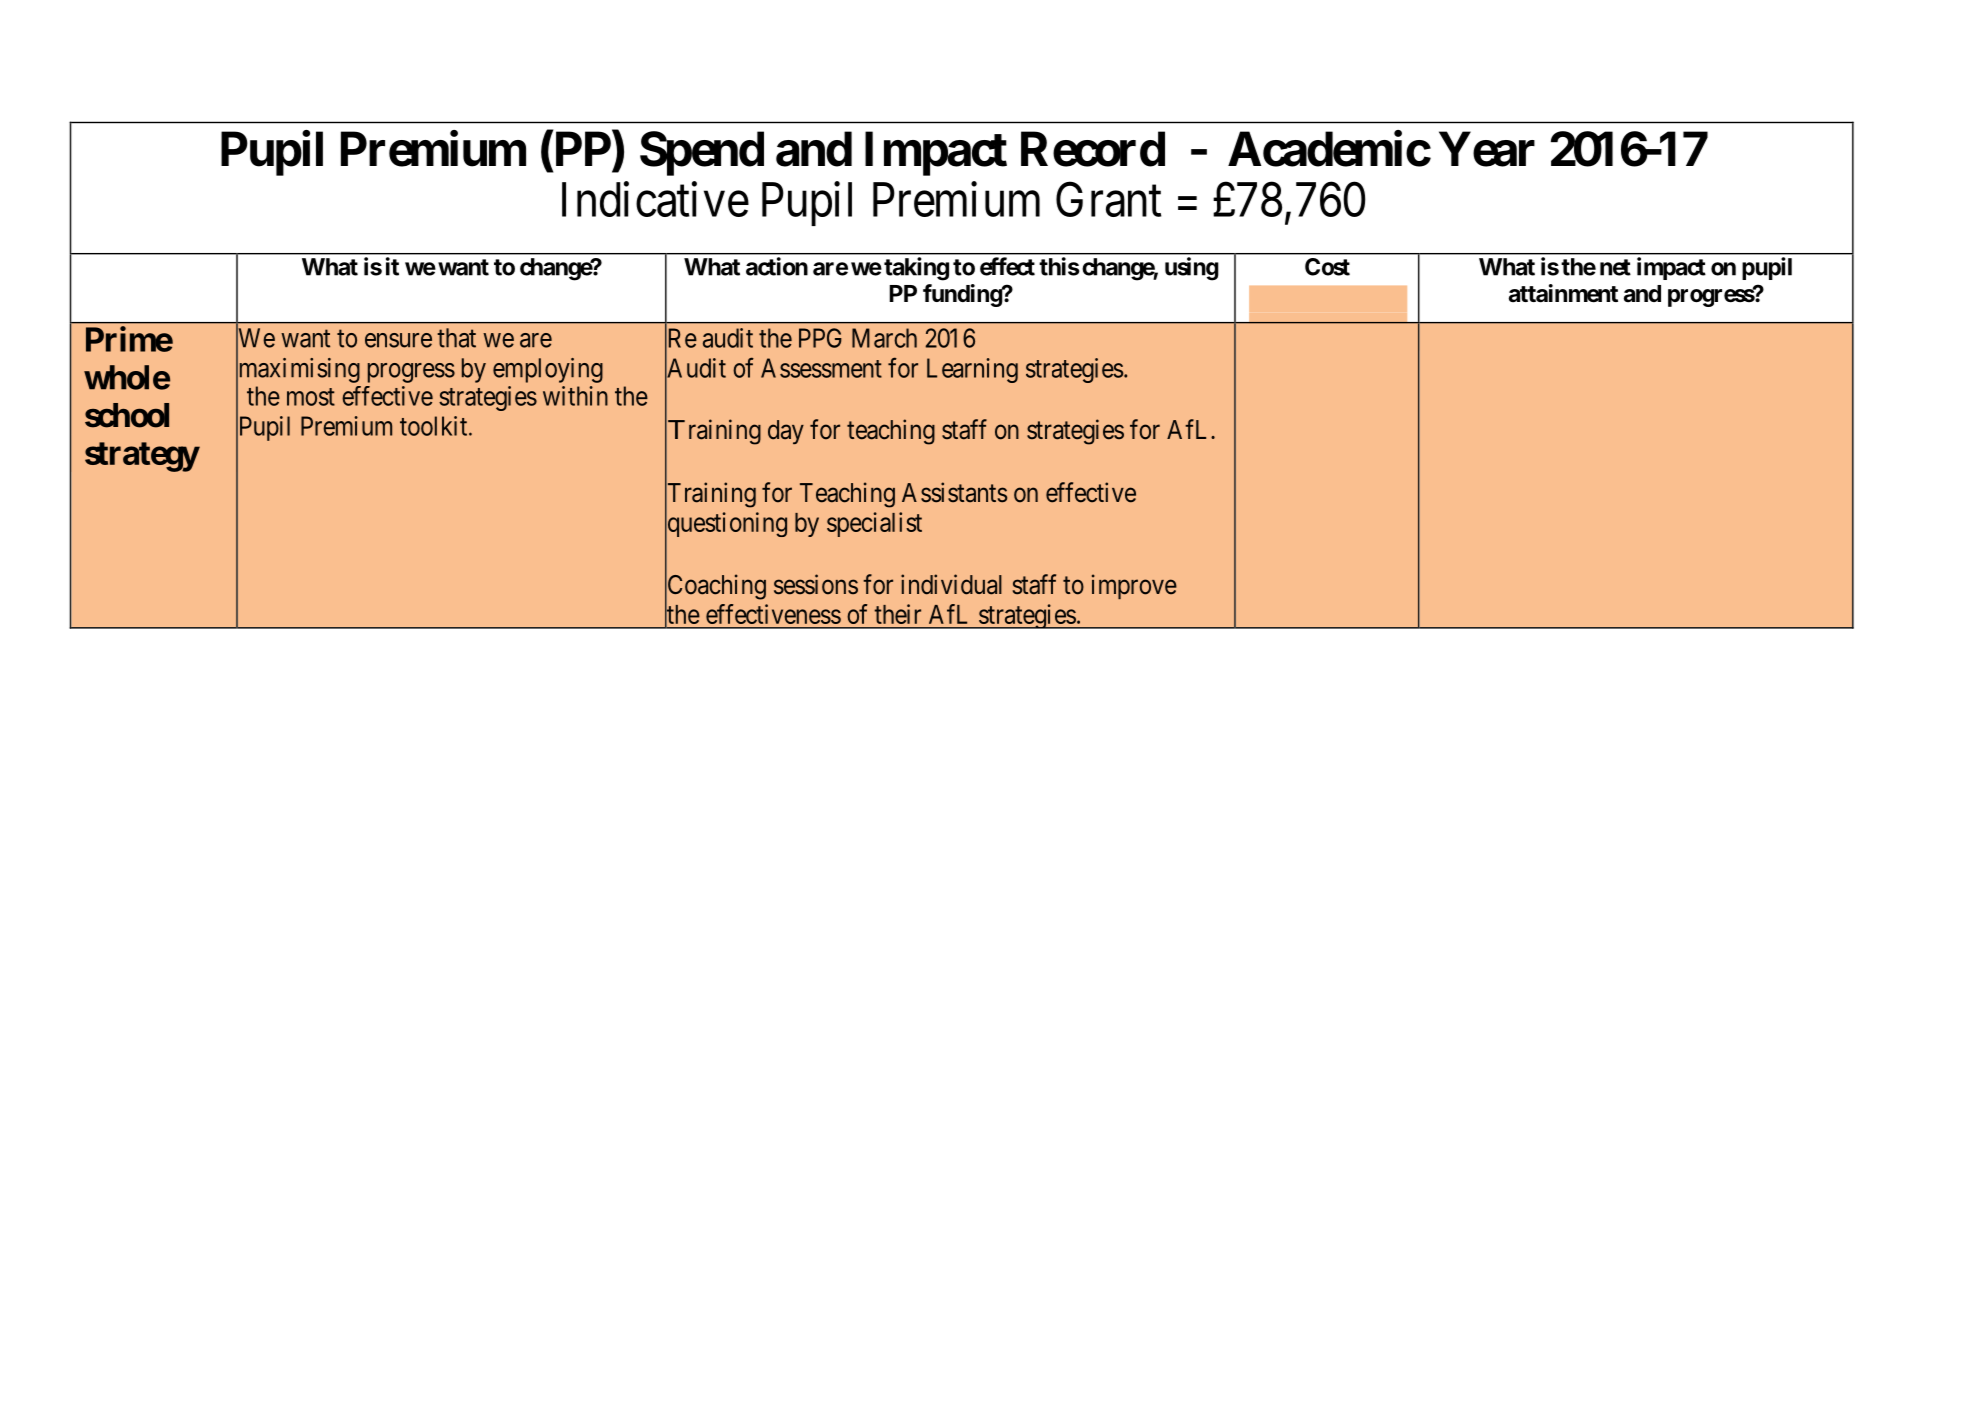 This screenshot has height=1401, width=1983. I want to click on Assessment, so click(821, 368).
